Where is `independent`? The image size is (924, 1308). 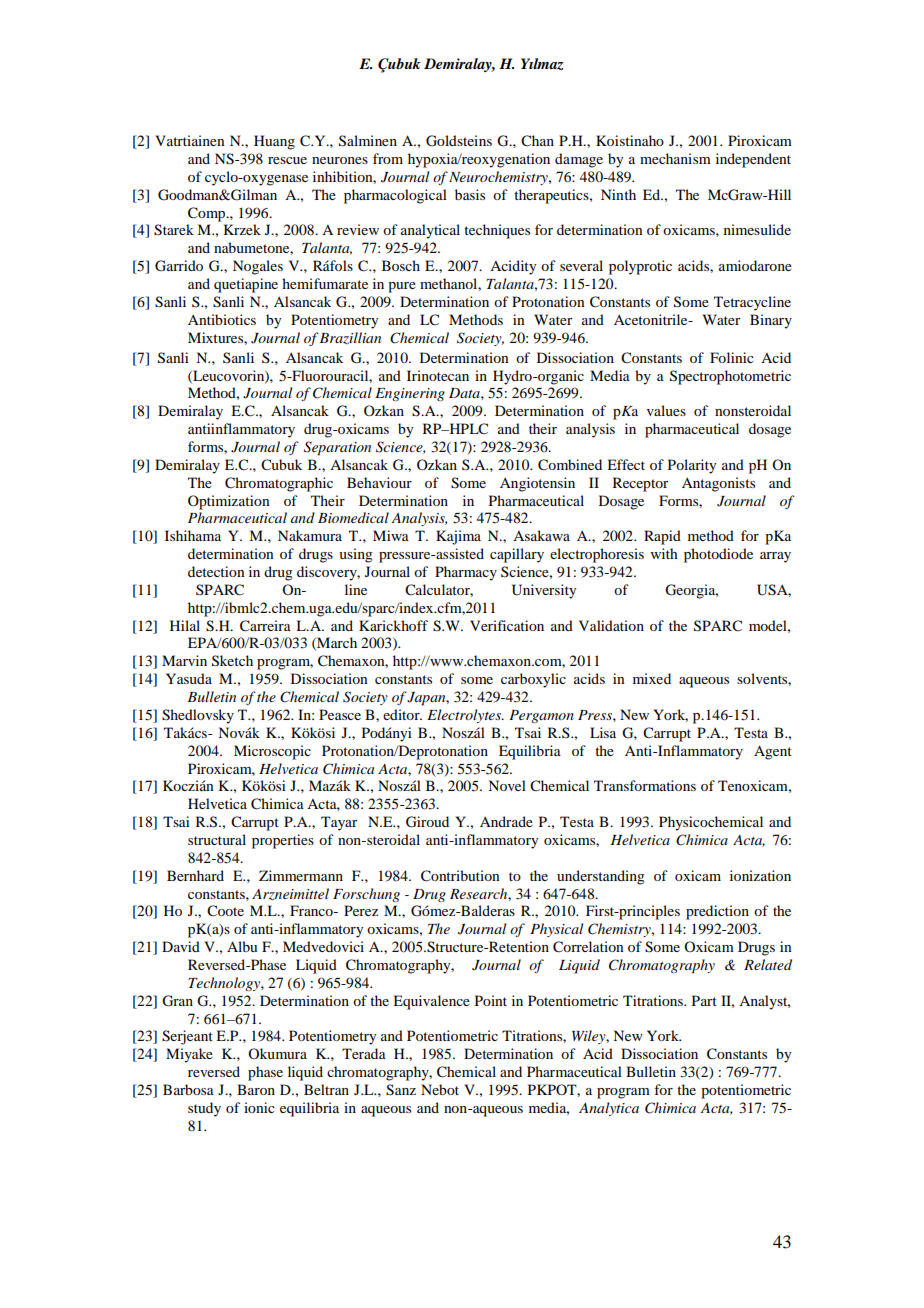 independent is located at coordinates (753, 160).
